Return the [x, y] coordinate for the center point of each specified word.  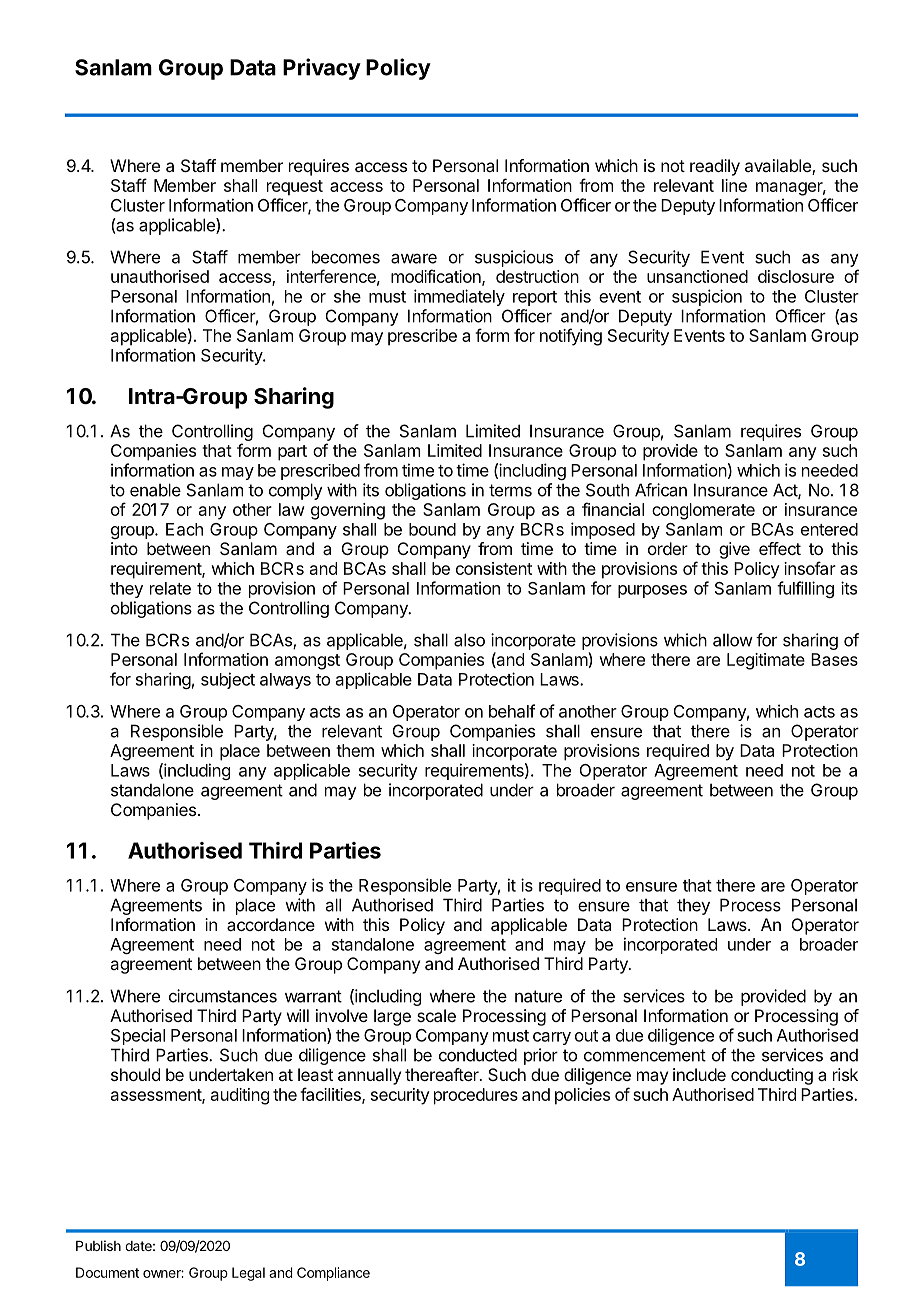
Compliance [333, 1274]
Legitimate [766, 661]
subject [228, 680]
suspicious [514, 258]
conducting [772, 1076]
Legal [248, 1274]
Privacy [322, 69]
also [469, 640]
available [779, 167]
